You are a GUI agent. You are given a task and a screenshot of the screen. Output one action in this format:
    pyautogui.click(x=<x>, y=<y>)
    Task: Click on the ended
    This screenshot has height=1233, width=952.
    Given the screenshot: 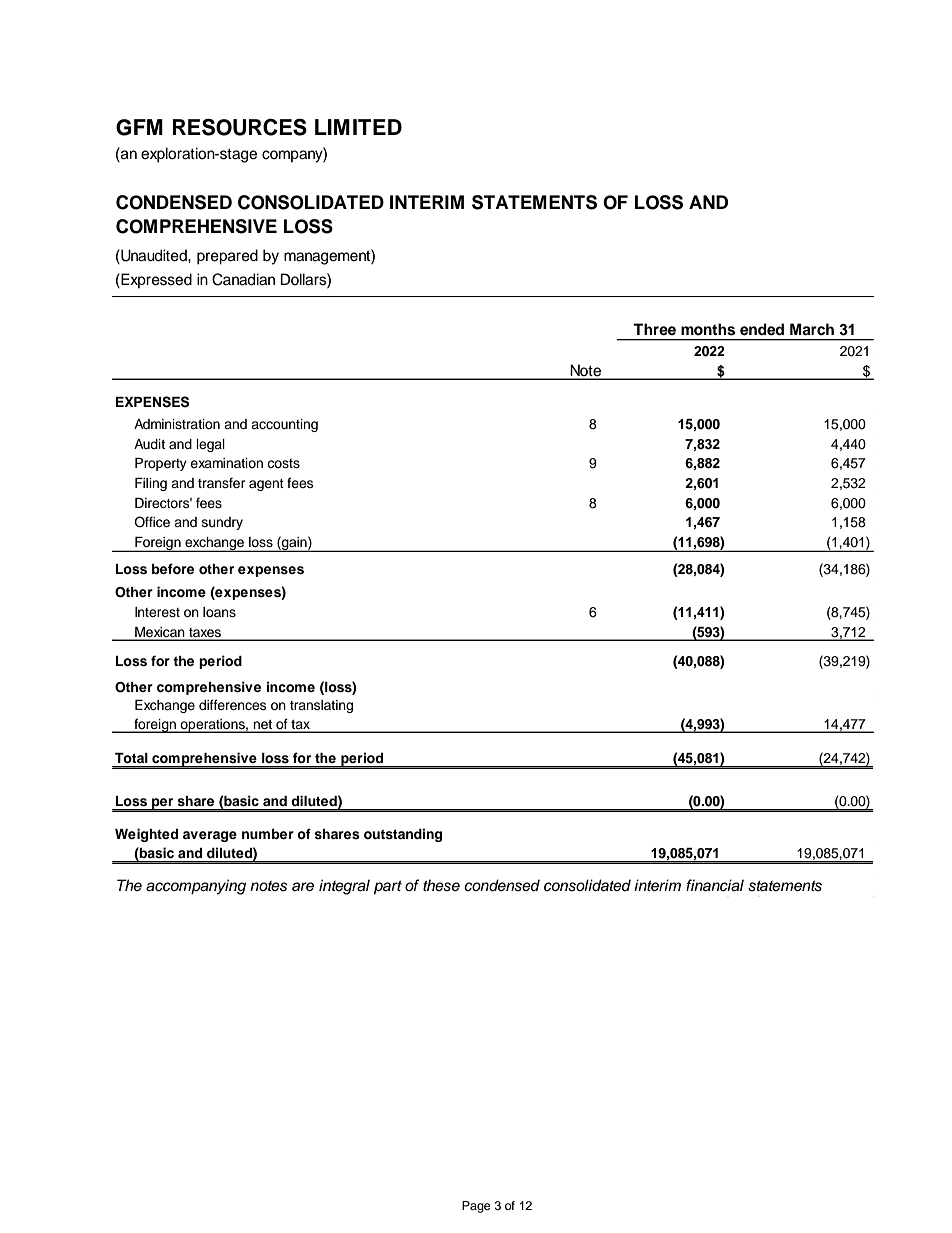 What is the action you would take?
    pyautogui.click(x=762, y=329)
